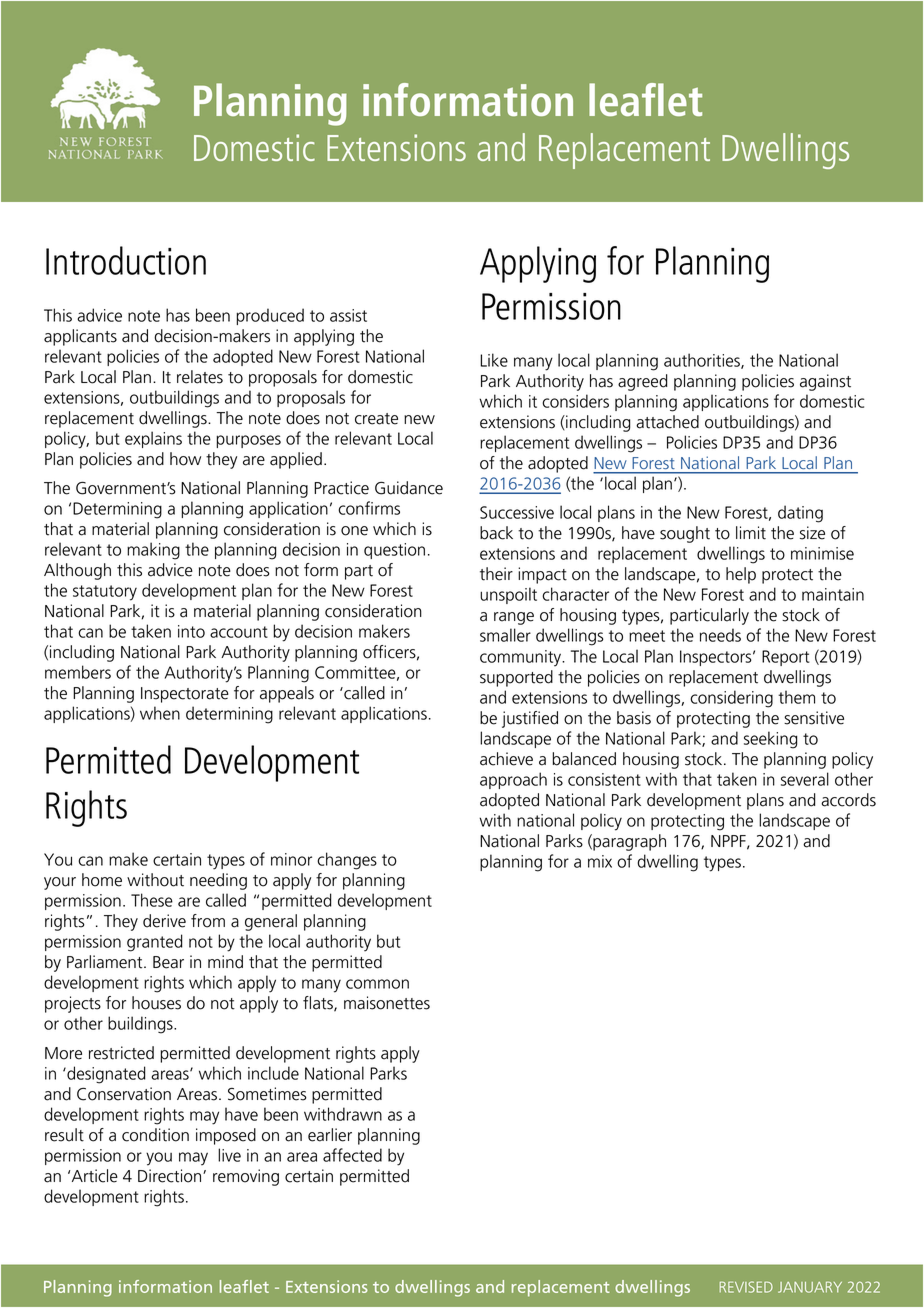 This screenshot has height=1308, width=924. What do you see at coordinates (496, 574) in the screenshot?
I see `their` at bounding box center [496, 574].
